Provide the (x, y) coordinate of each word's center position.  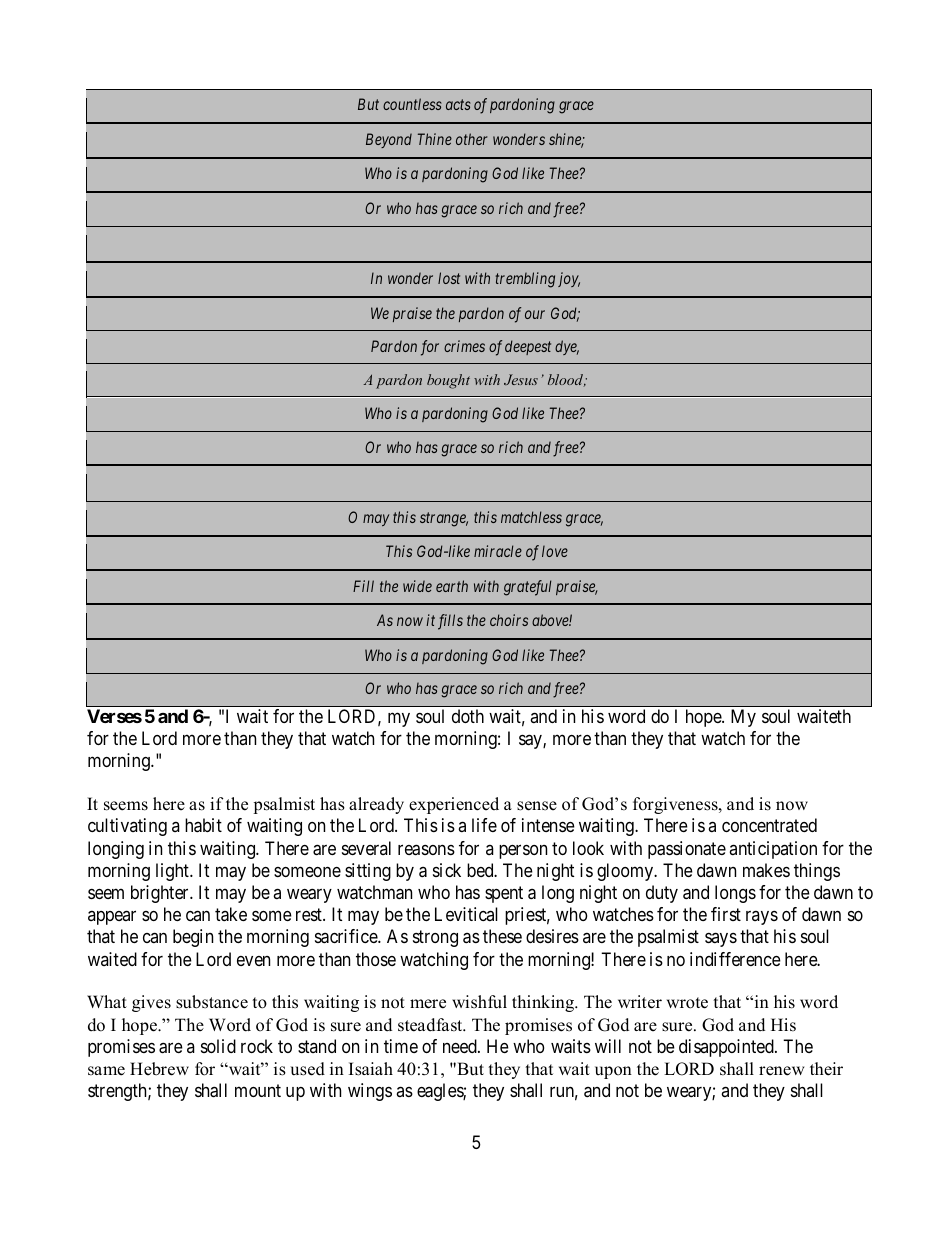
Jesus (521, 379)
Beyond (389, 140)
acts (458, 104)
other (471, 139)
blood (567, 380)
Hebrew (159, 1069)
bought (448, 381)
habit (203, 825)
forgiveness (676, 805)
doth (468, 716)
